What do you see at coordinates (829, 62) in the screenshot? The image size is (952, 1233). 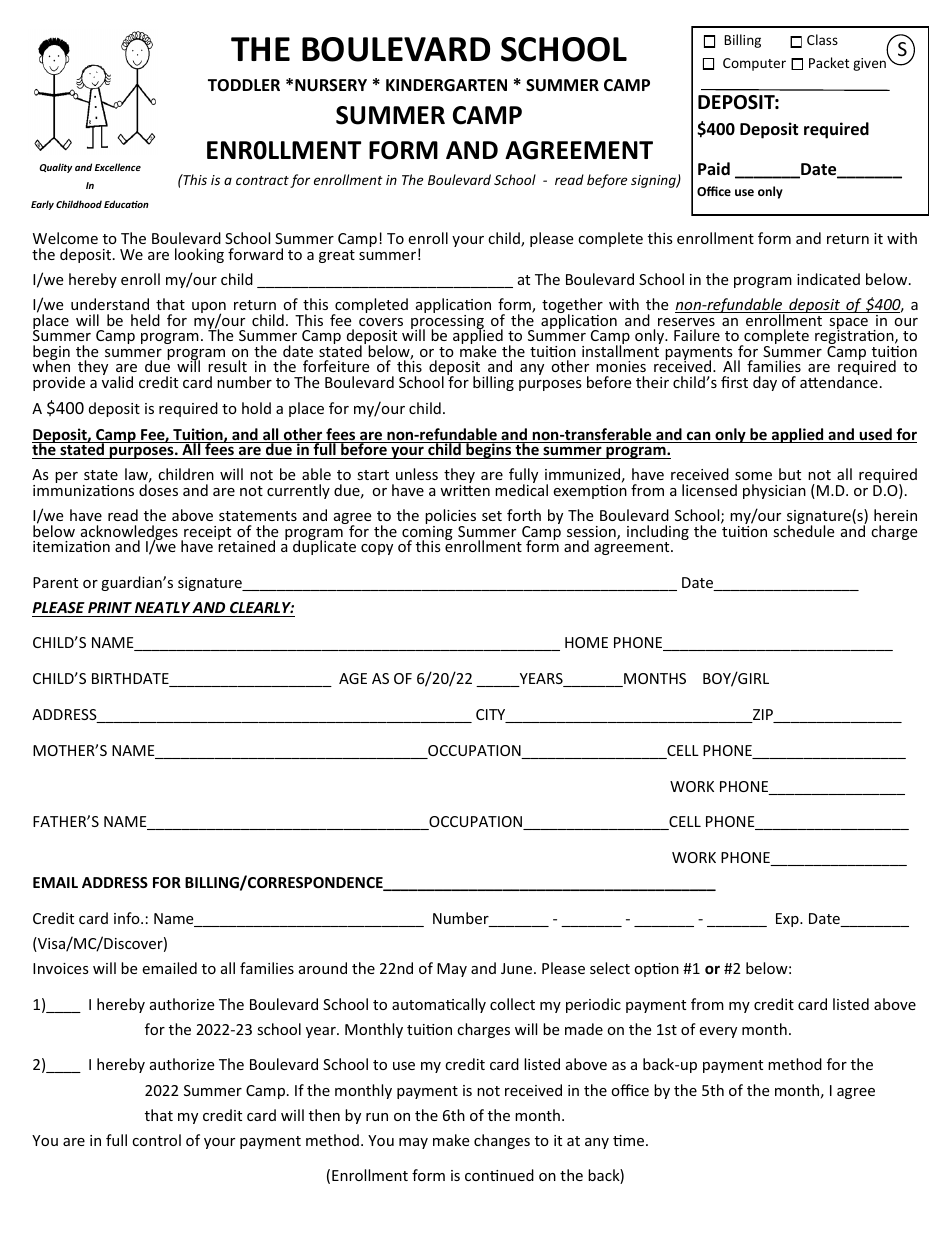 I see `Packet` at bounding box center [829, 62].
